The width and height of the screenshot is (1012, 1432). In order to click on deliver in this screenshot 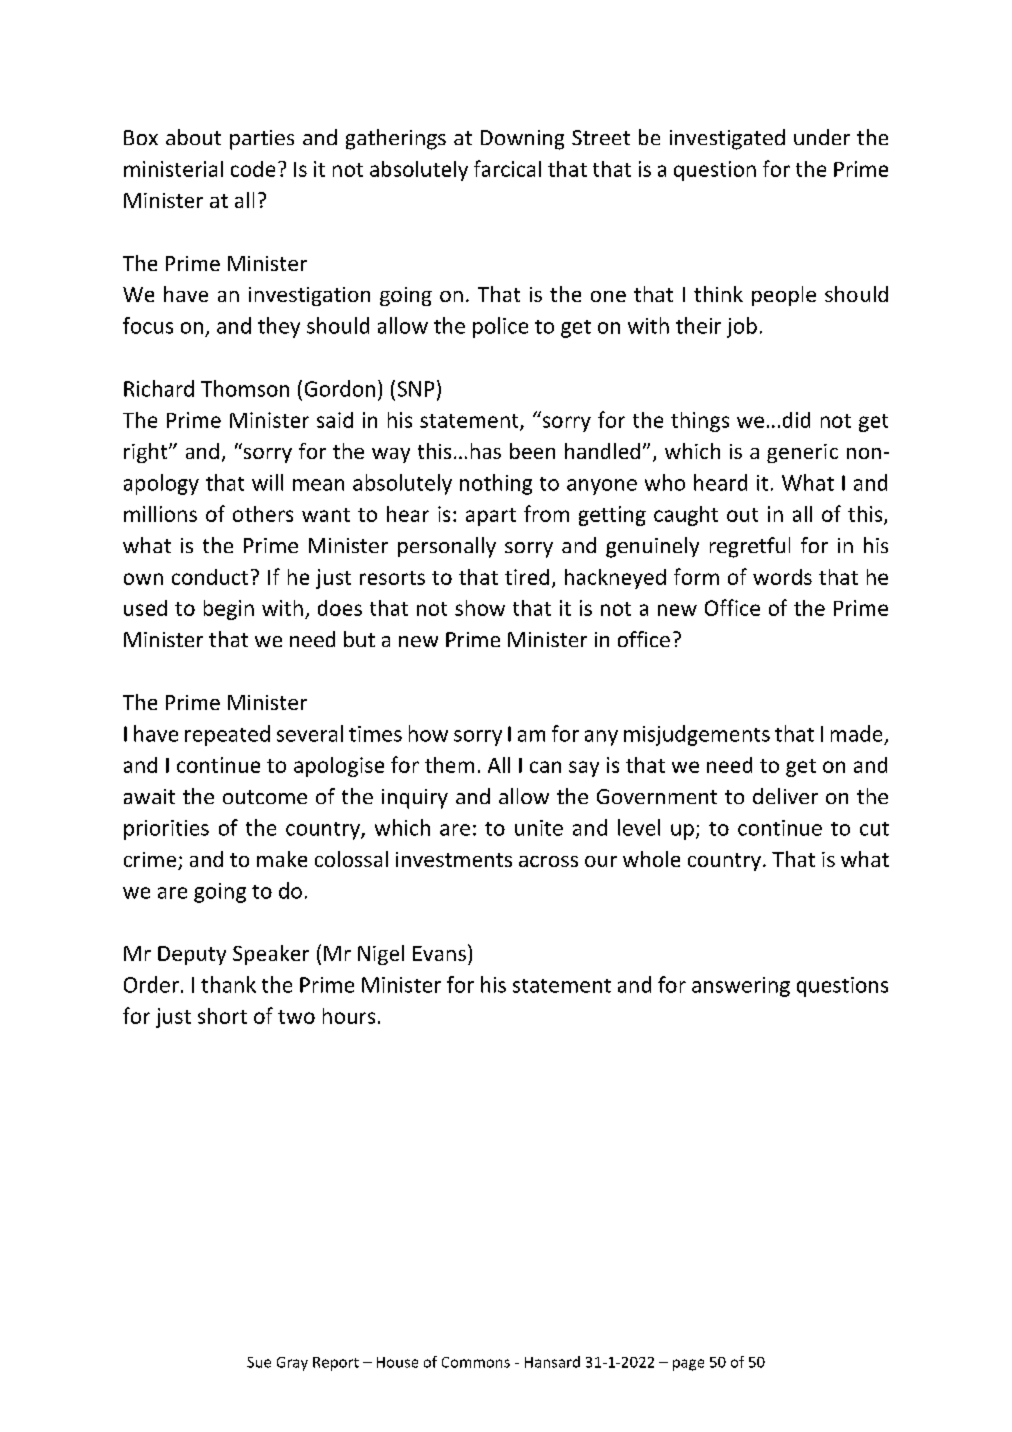, I will do `click(785, 796)`.
